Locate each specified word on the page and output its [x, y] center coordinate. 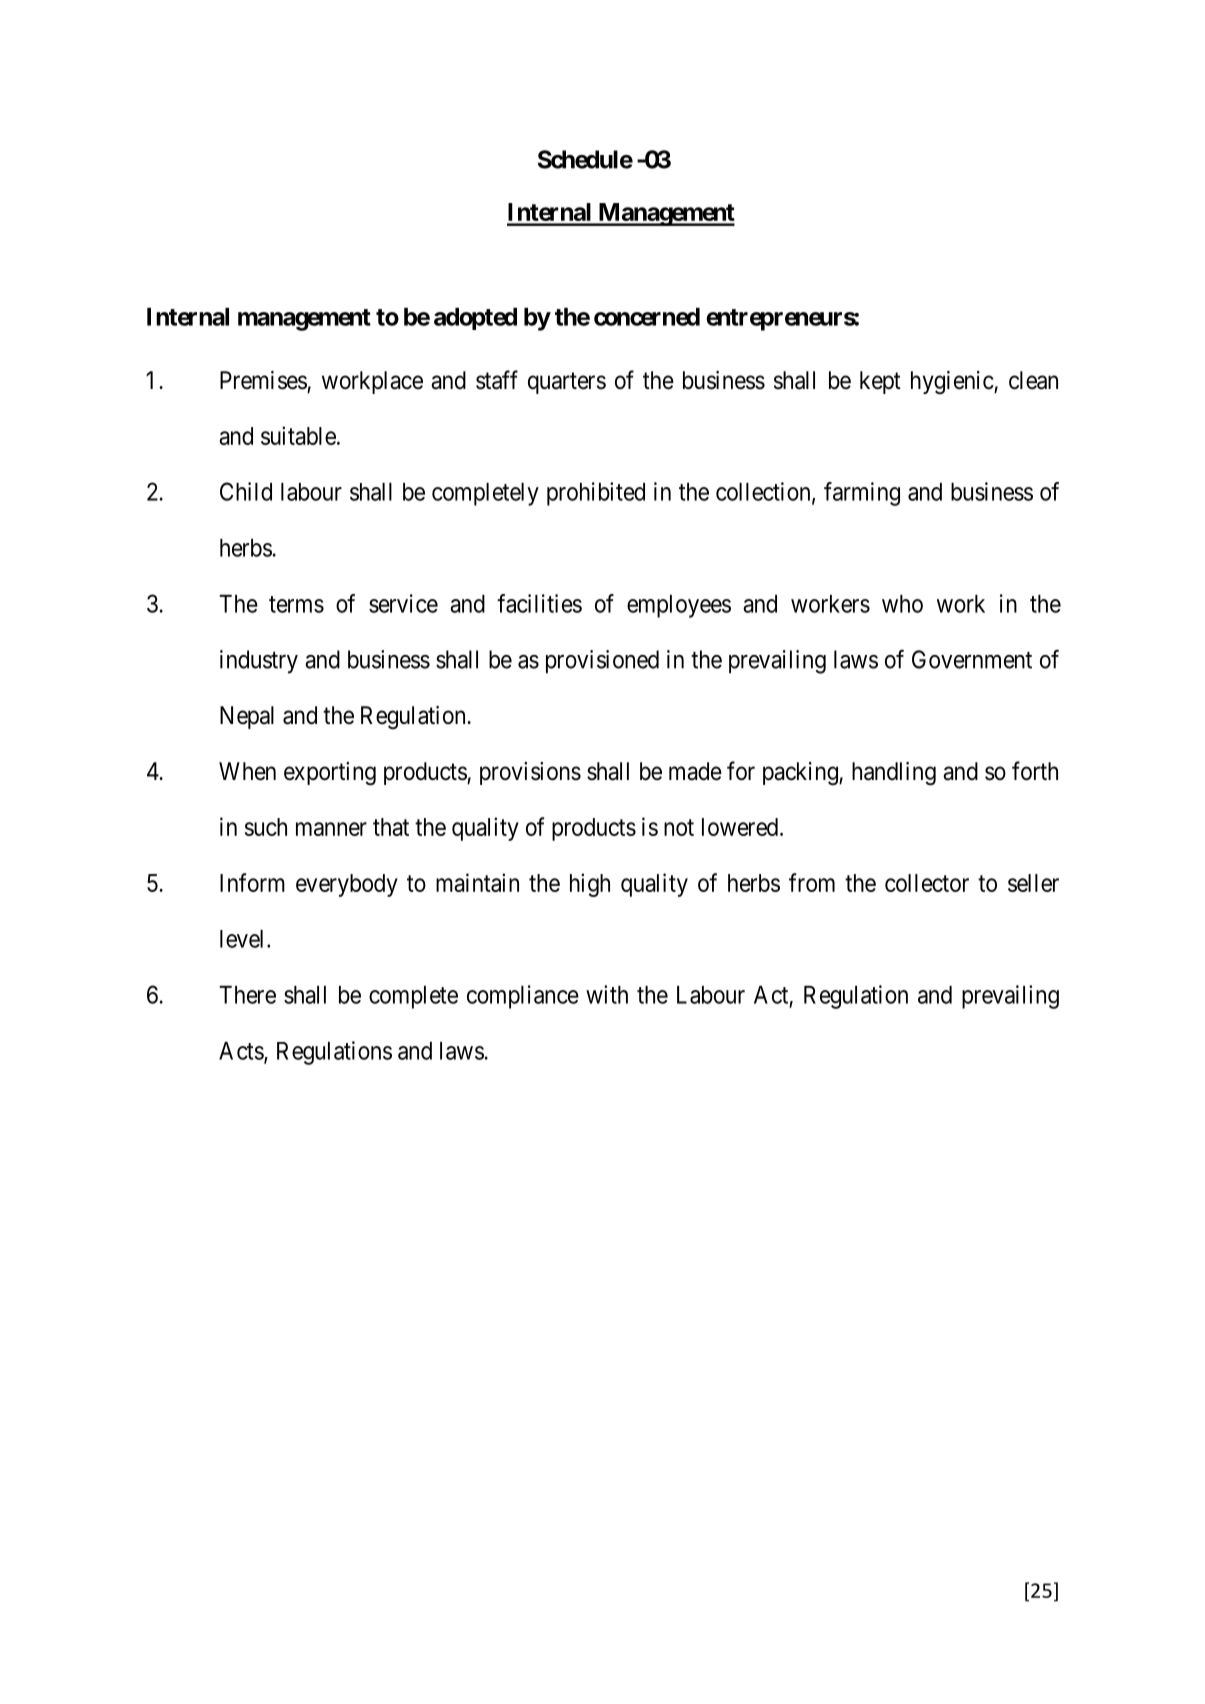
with [607, 994]
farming [862, 494]
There [247, 995]
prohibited [596, 494]
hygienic [953, 382]
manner [331, 829]
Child [246, 491]
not [679, 827]
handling [894, 774]
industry [259, 662]
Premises [263, 380]
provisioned [602, 662]
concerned [647, 317]
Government [972, 659]
